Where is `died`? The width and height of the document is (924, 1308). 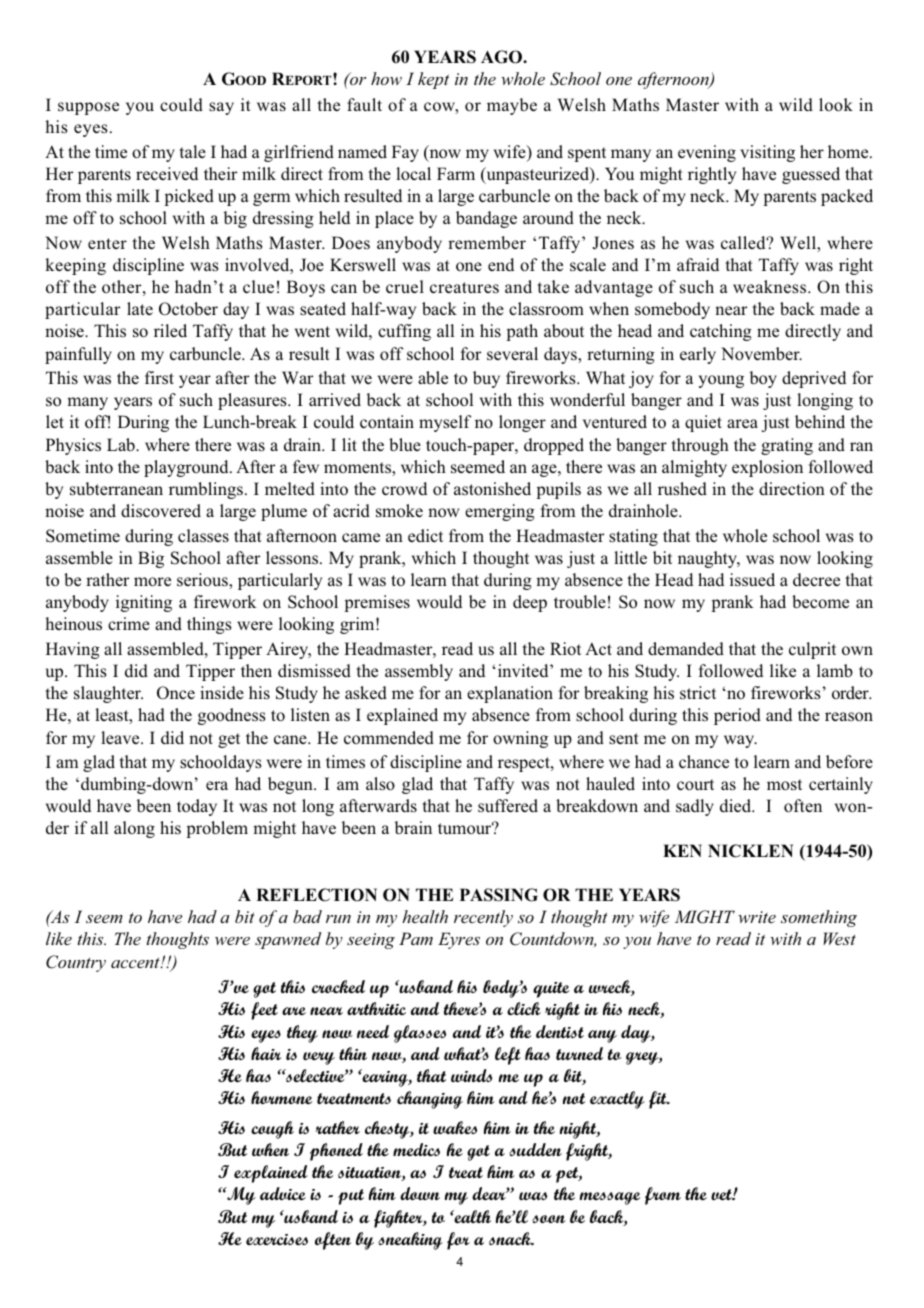
died is located at coordinates (737, 805).
